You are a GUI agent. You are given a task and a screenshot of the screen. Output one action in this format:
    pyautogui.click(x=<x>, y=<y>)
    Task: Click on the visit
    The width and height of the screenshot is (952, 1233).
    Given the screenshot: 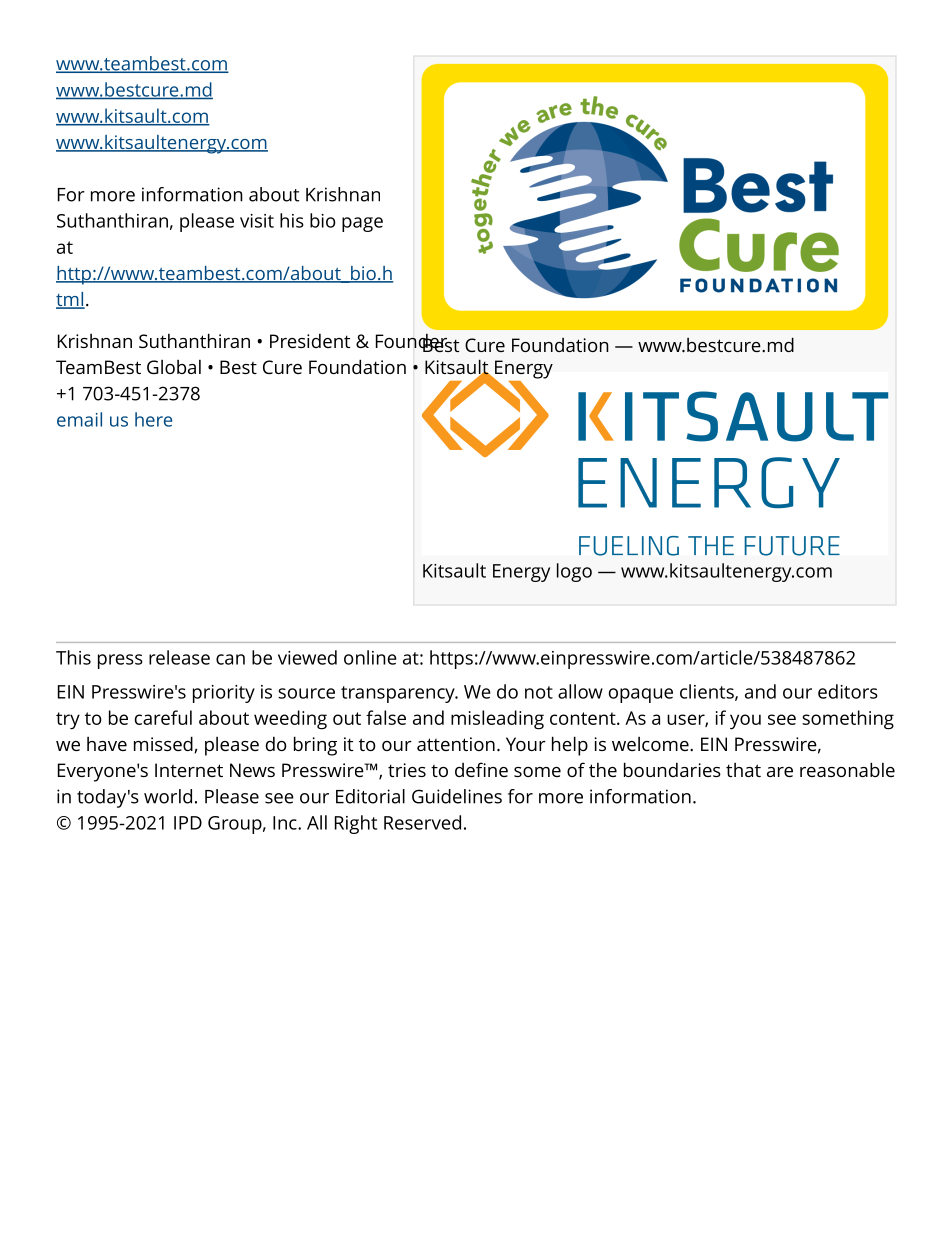 What is the action you would take?
    pyautogui.click(x=257, y=221)
